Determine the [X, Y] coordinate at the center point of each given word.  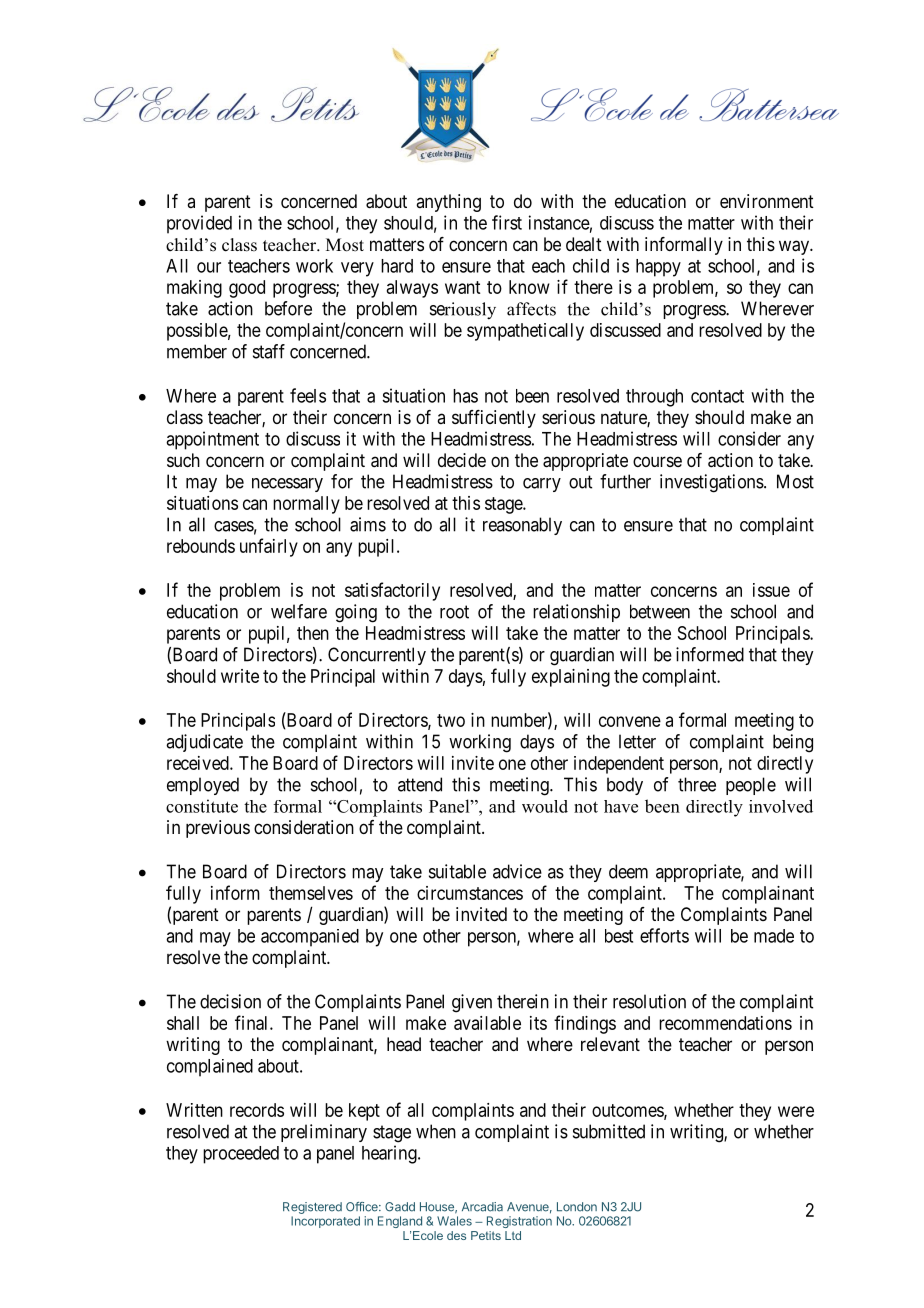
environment [767, 201]
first [507, 222]
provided [199, 224]
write [240, 676]
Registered [312, 1208]
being [793, 743]
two [451, 720]
